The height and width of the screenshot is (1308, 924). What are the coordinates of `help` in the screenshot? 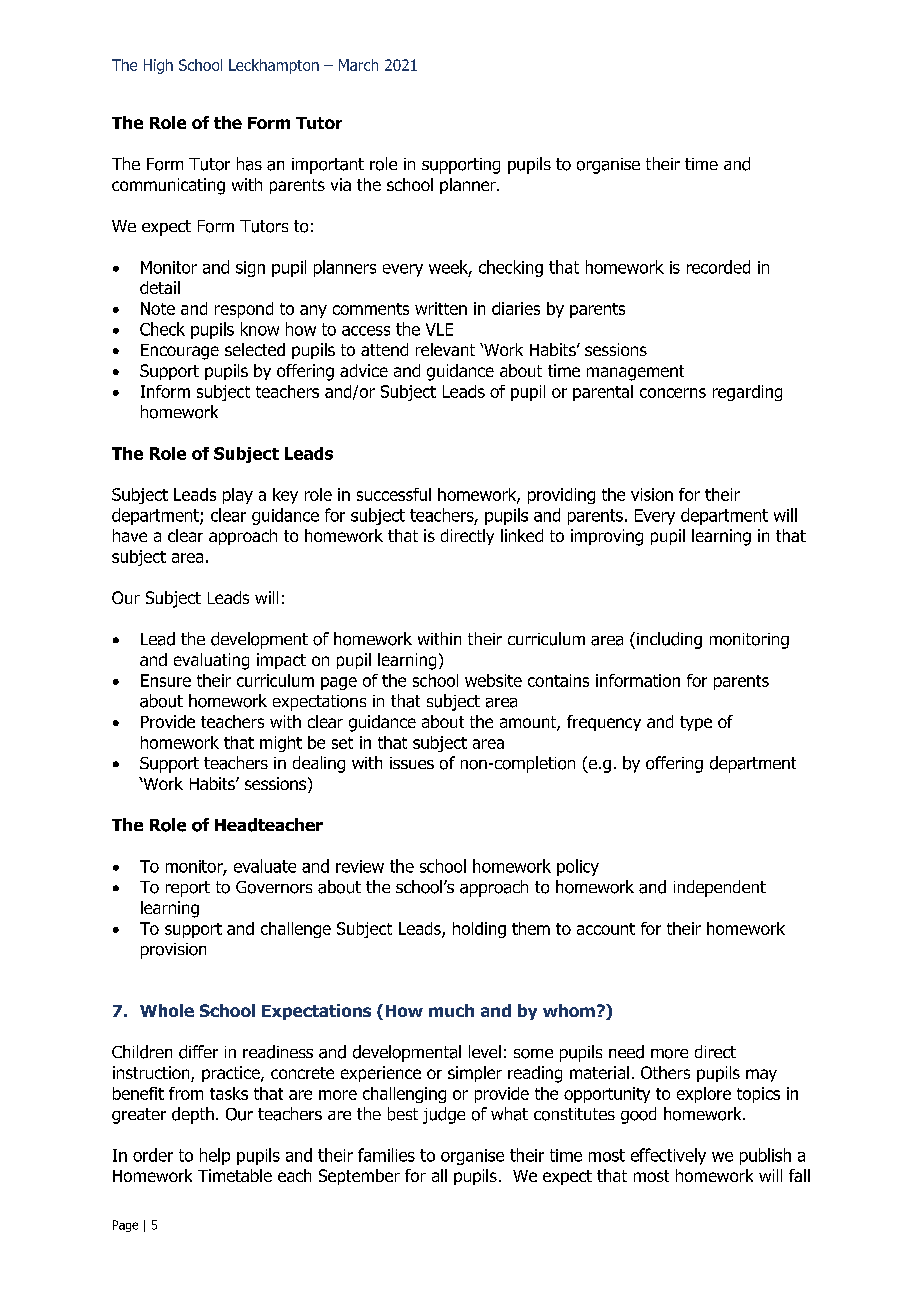 It's located at (215, 1156).
